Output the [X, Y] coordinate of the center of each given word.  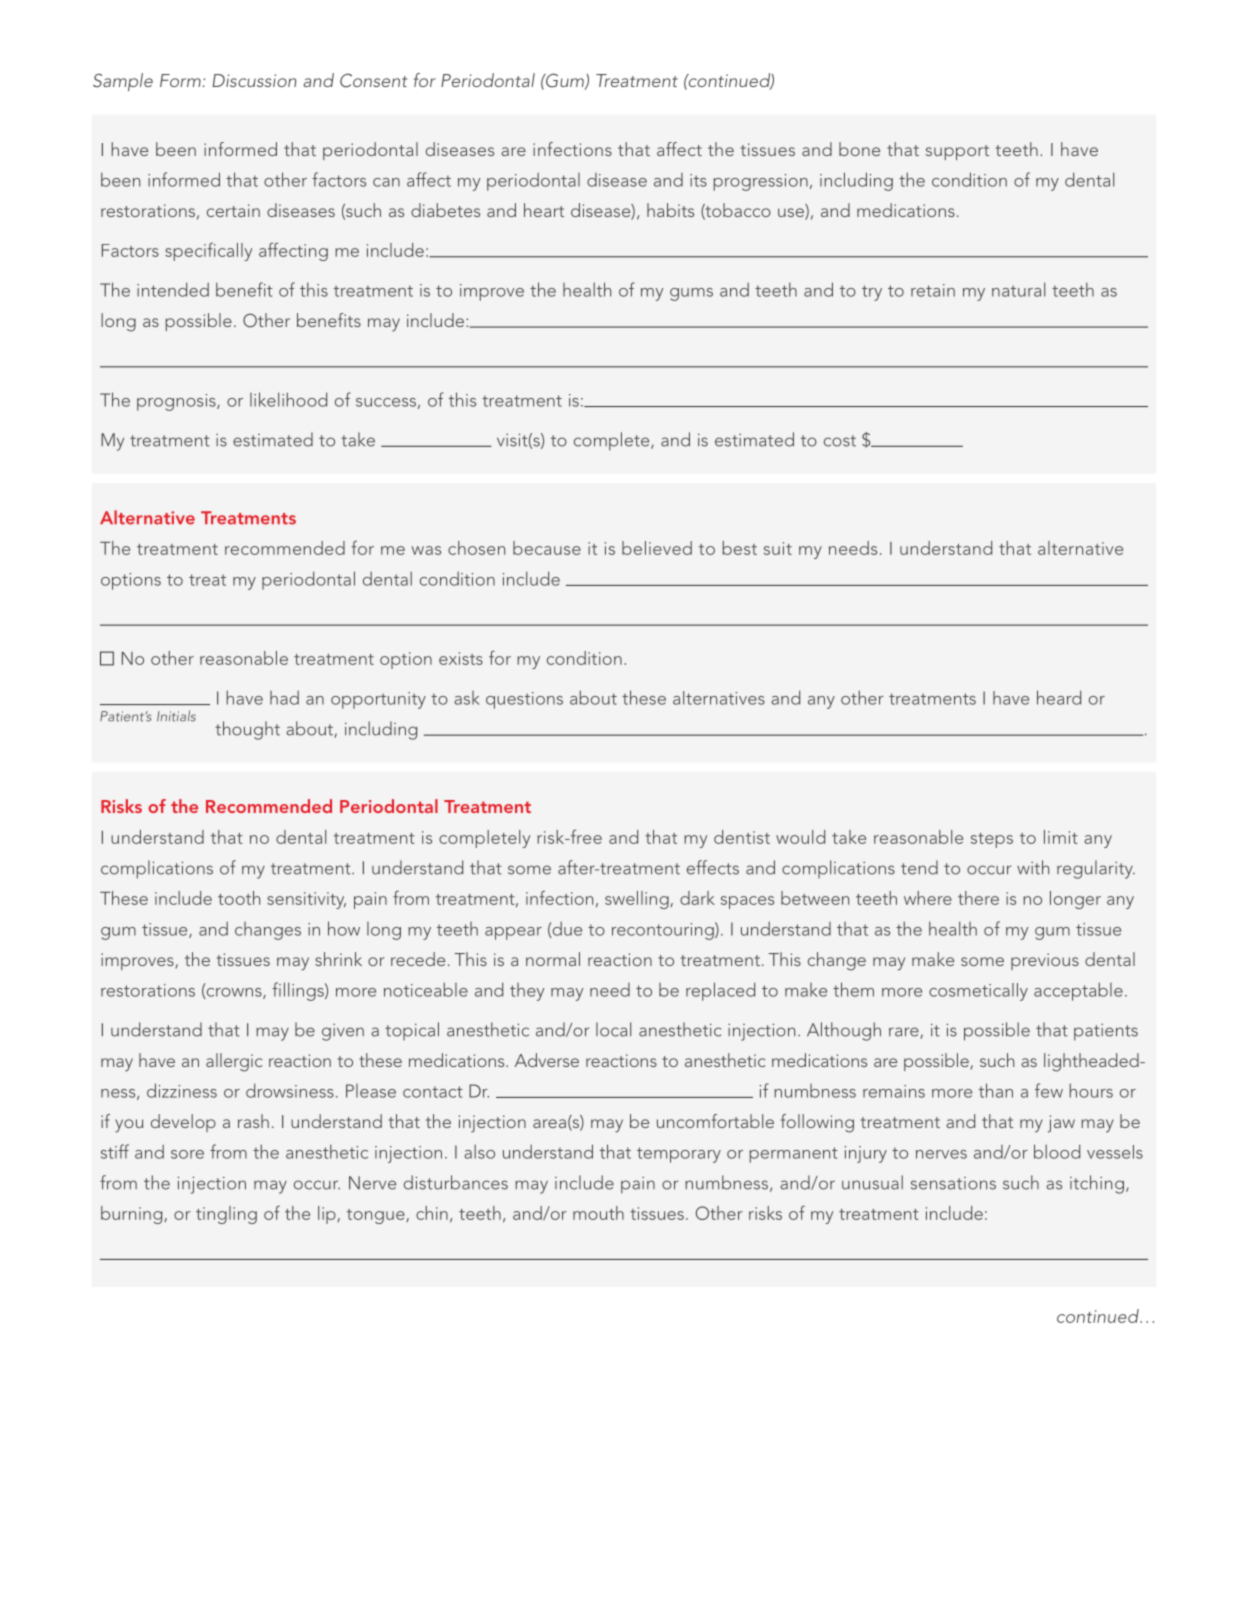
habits [670, 210]
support [957, 152]
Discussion [254, 80]
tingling [226, 1215]
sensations [953, 1183]
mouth [598, 1213]
